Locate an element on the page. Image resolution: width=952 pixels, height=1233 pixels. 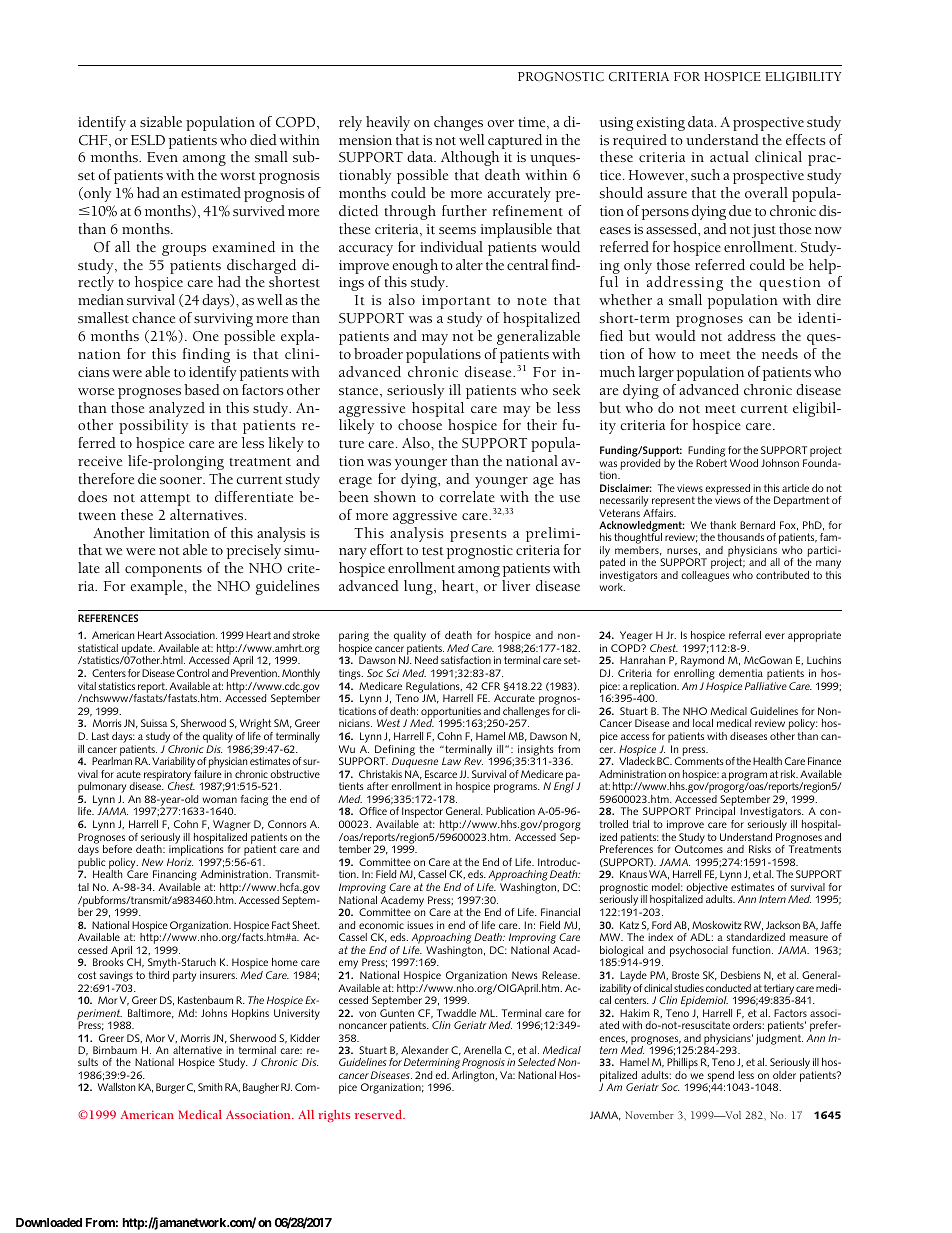
worse is located at coordinates (96, 391).
